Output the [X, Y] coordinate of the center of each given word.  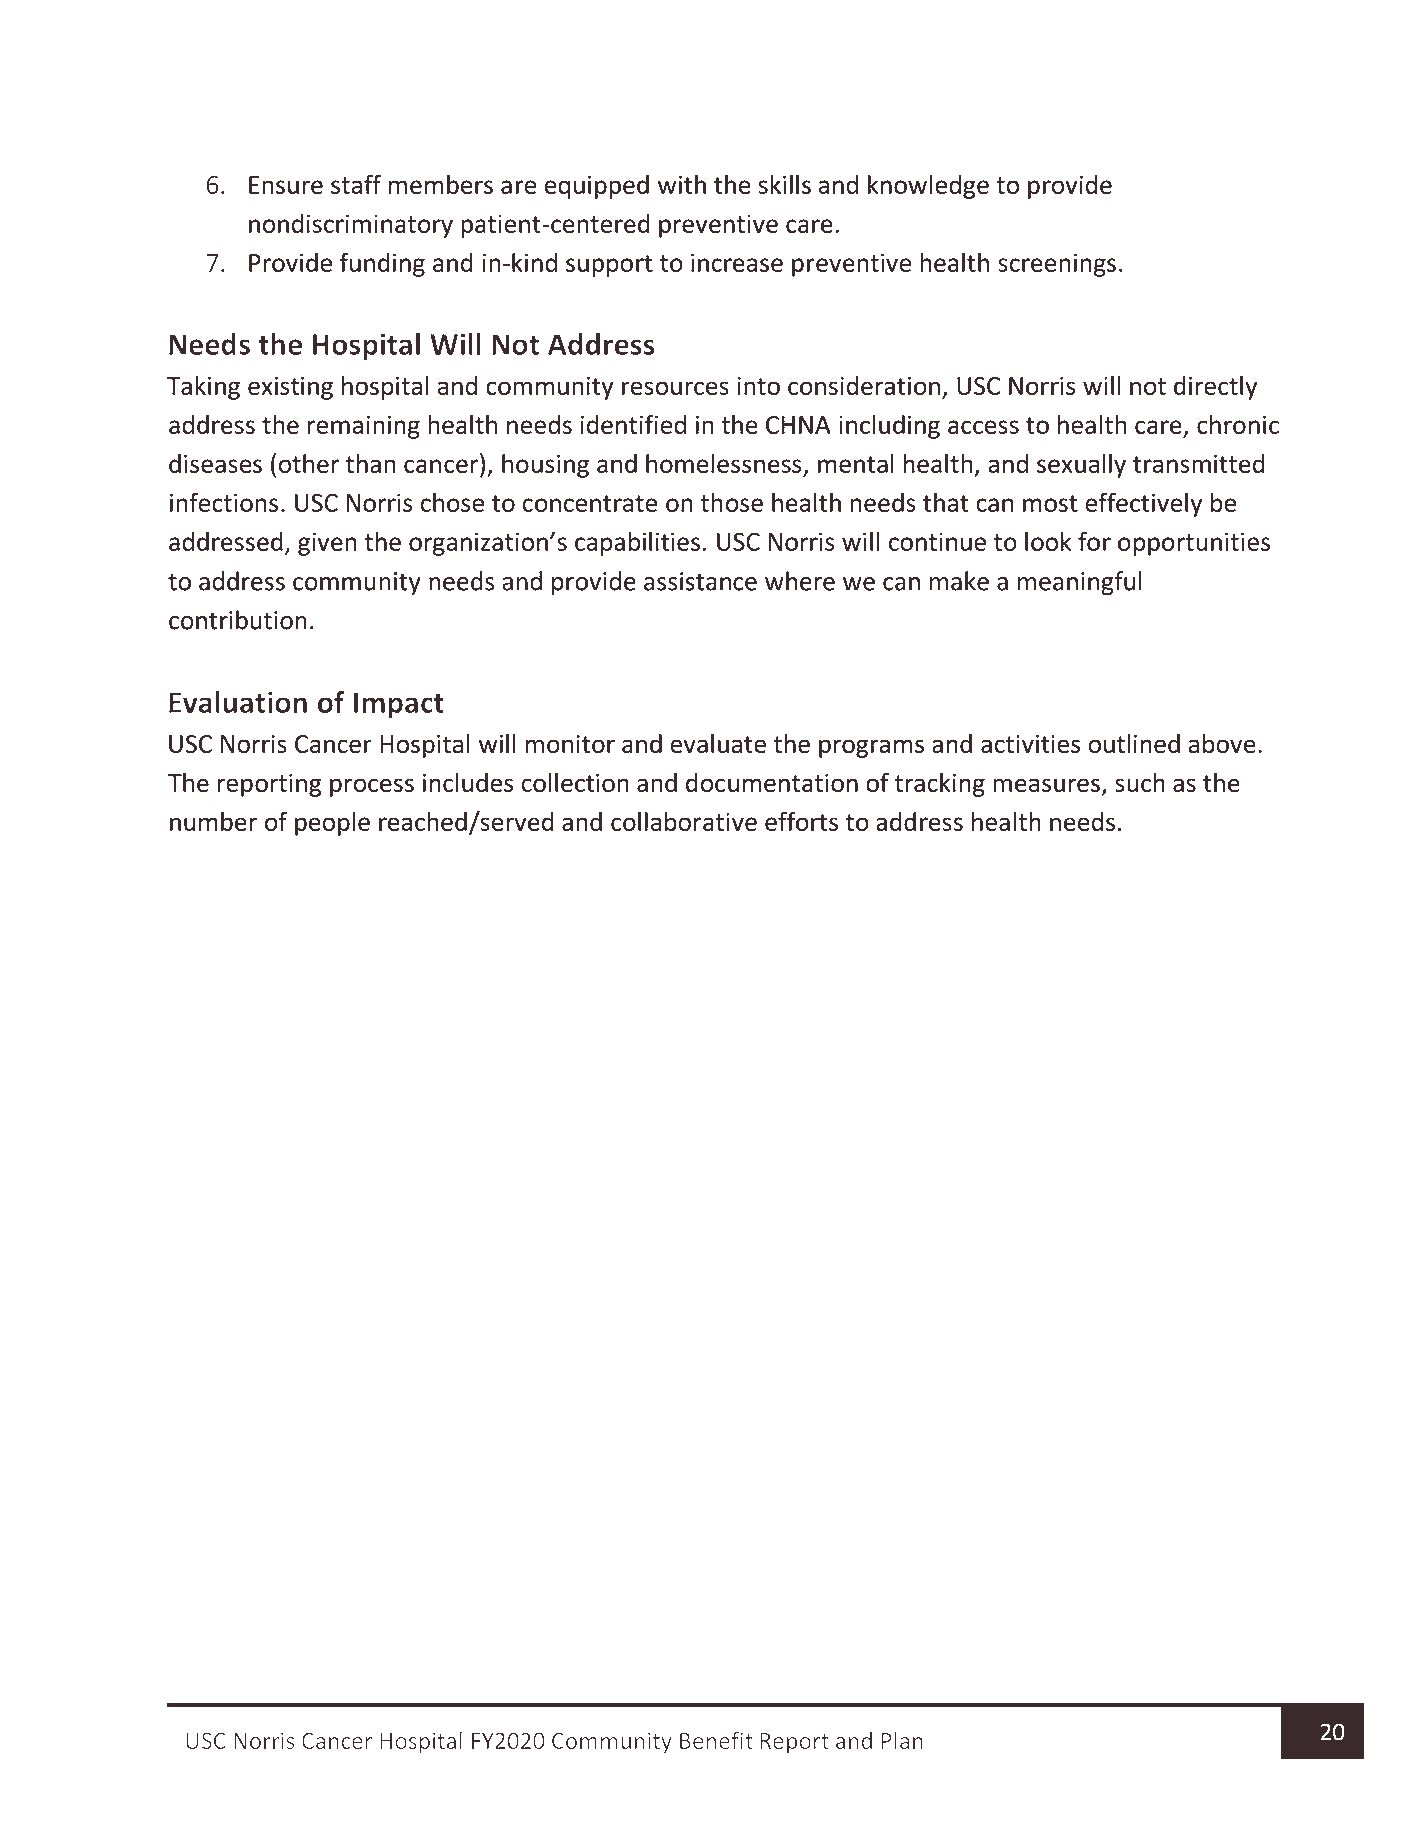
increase [737, 262]
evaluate [718, 743]
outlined [1134, 743]
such [1140, 782]
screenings [1057, 265]
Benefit [716, 1740]
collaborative [684, 821]
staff [356, 184]
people [332, 824]
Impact [399, 705]
